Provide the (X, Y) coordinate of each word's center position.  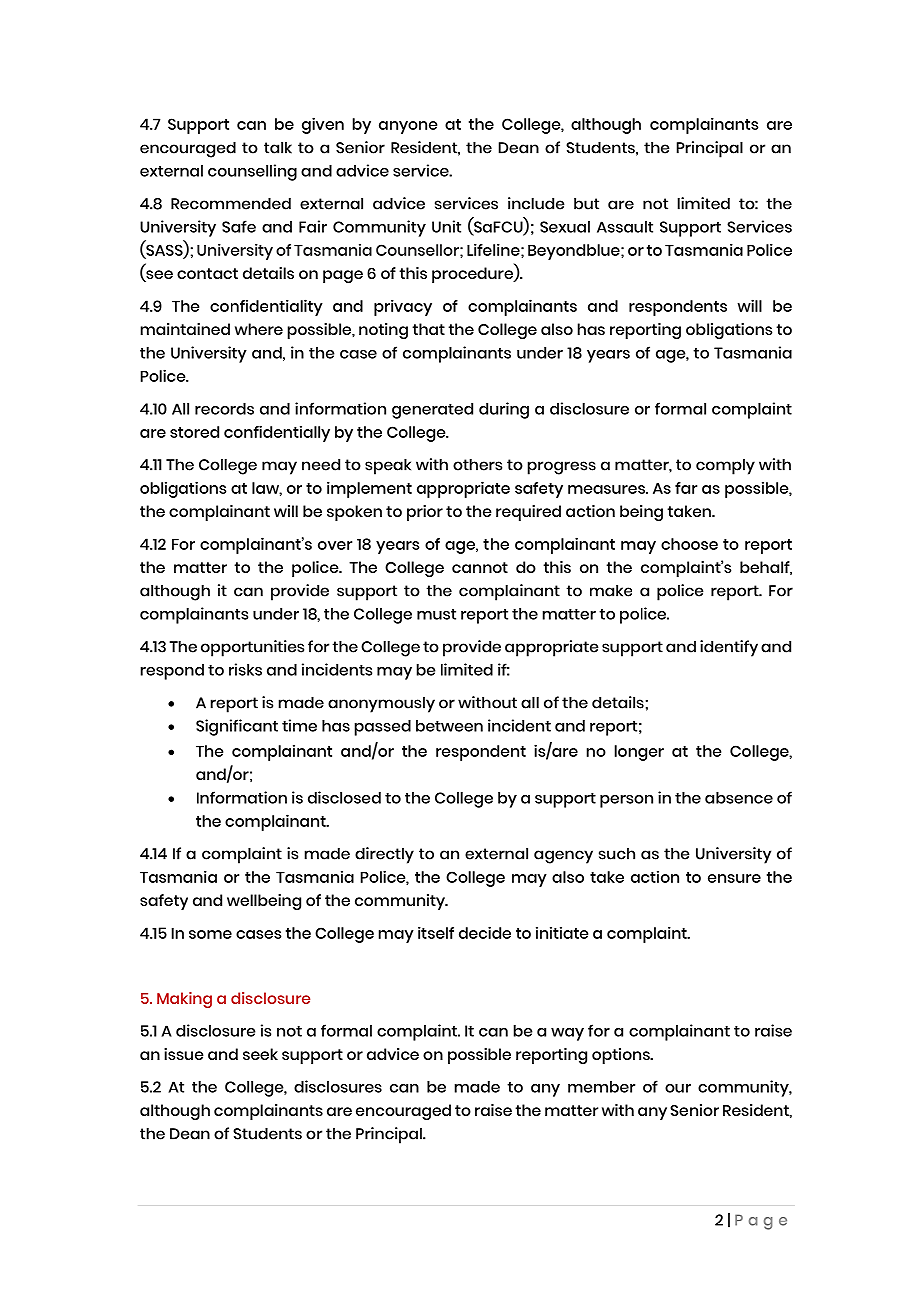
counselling (252, 172)
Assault (625, 227)
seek (260, 1054)
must (436, 614)
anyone (408, 127)
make (611, 590)
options (622, 1056)
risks (245, 669)
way (567, 1034)
